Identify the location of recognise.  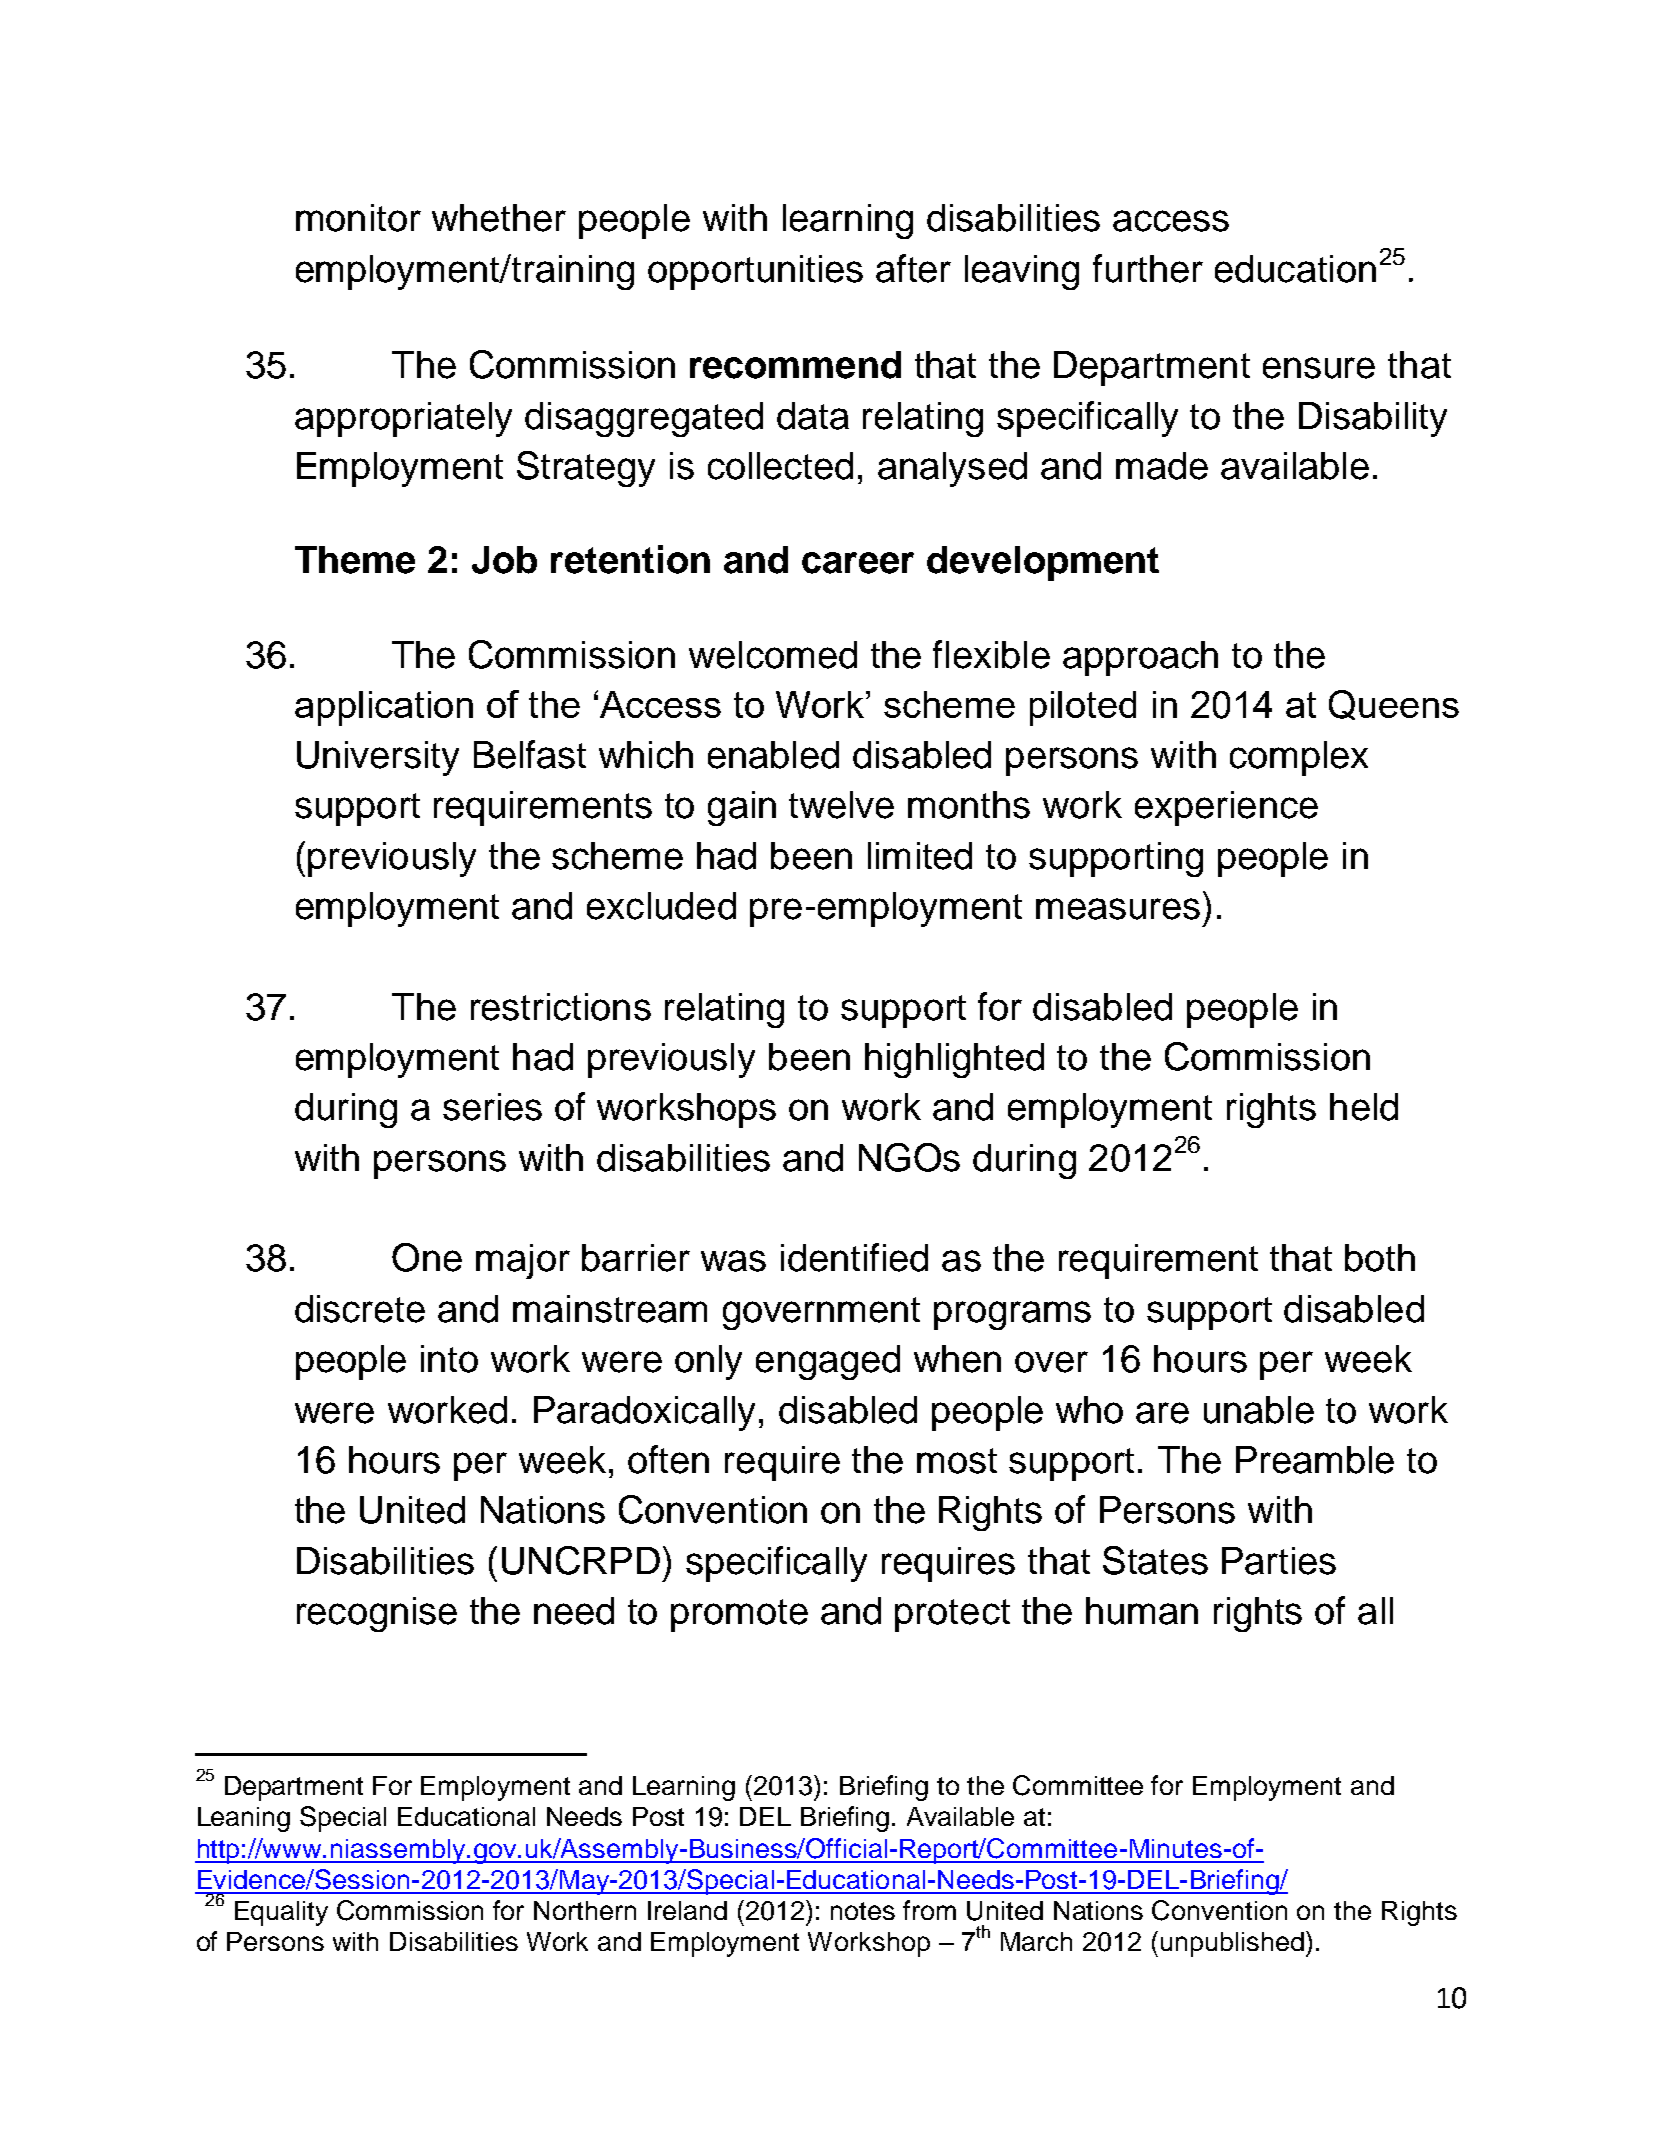
(377, 1614).
